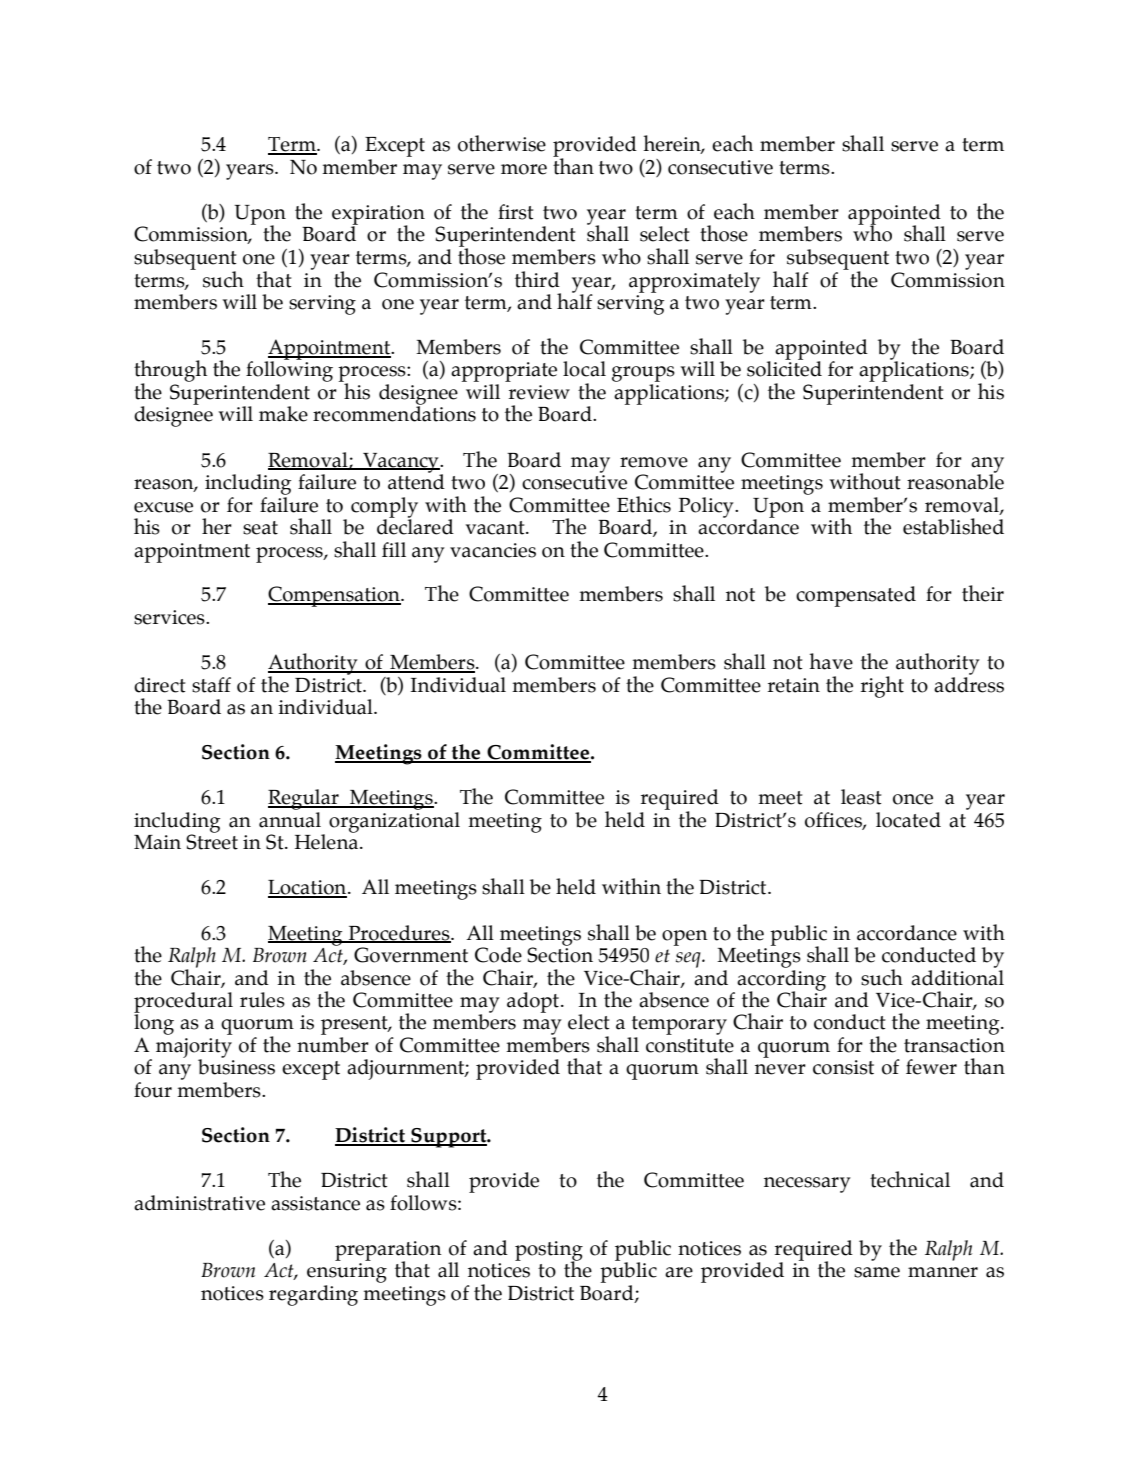 Image resolution: width=1139 pixels, height=1474 pixels. I want to click on located, so click(908, 820).
